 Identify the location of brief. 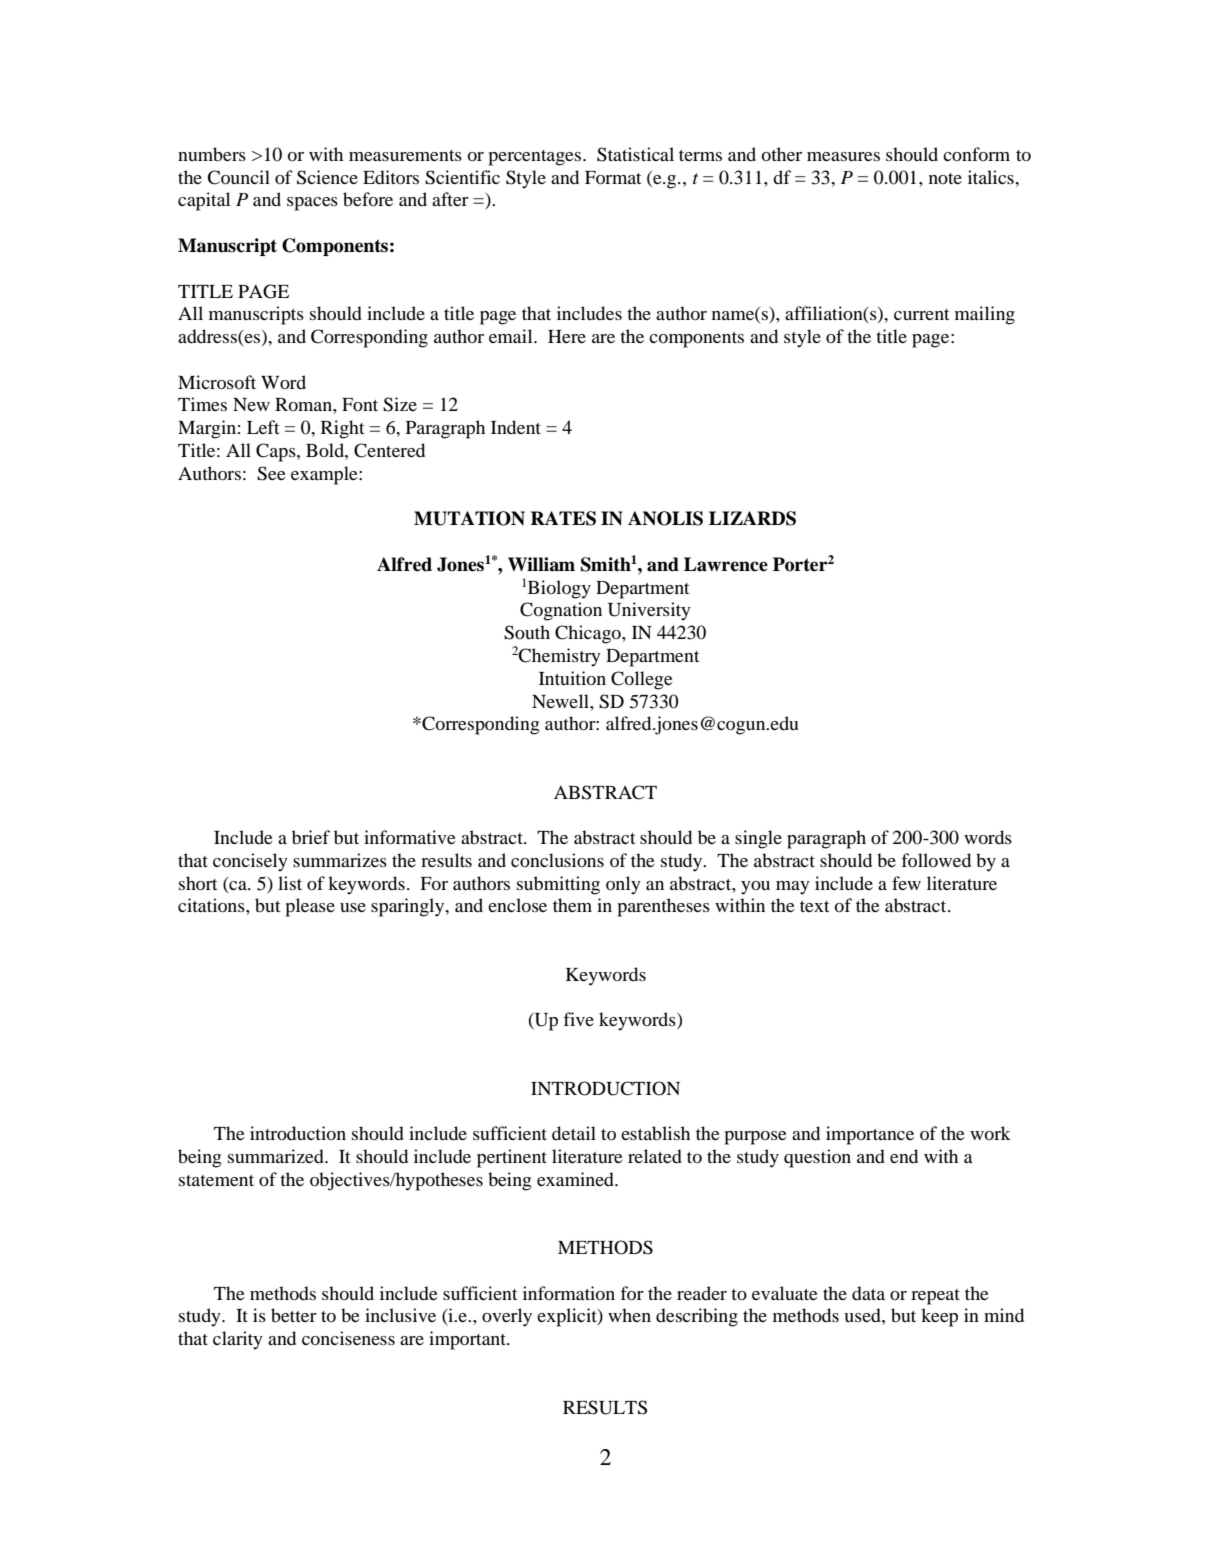
(311, 837).
